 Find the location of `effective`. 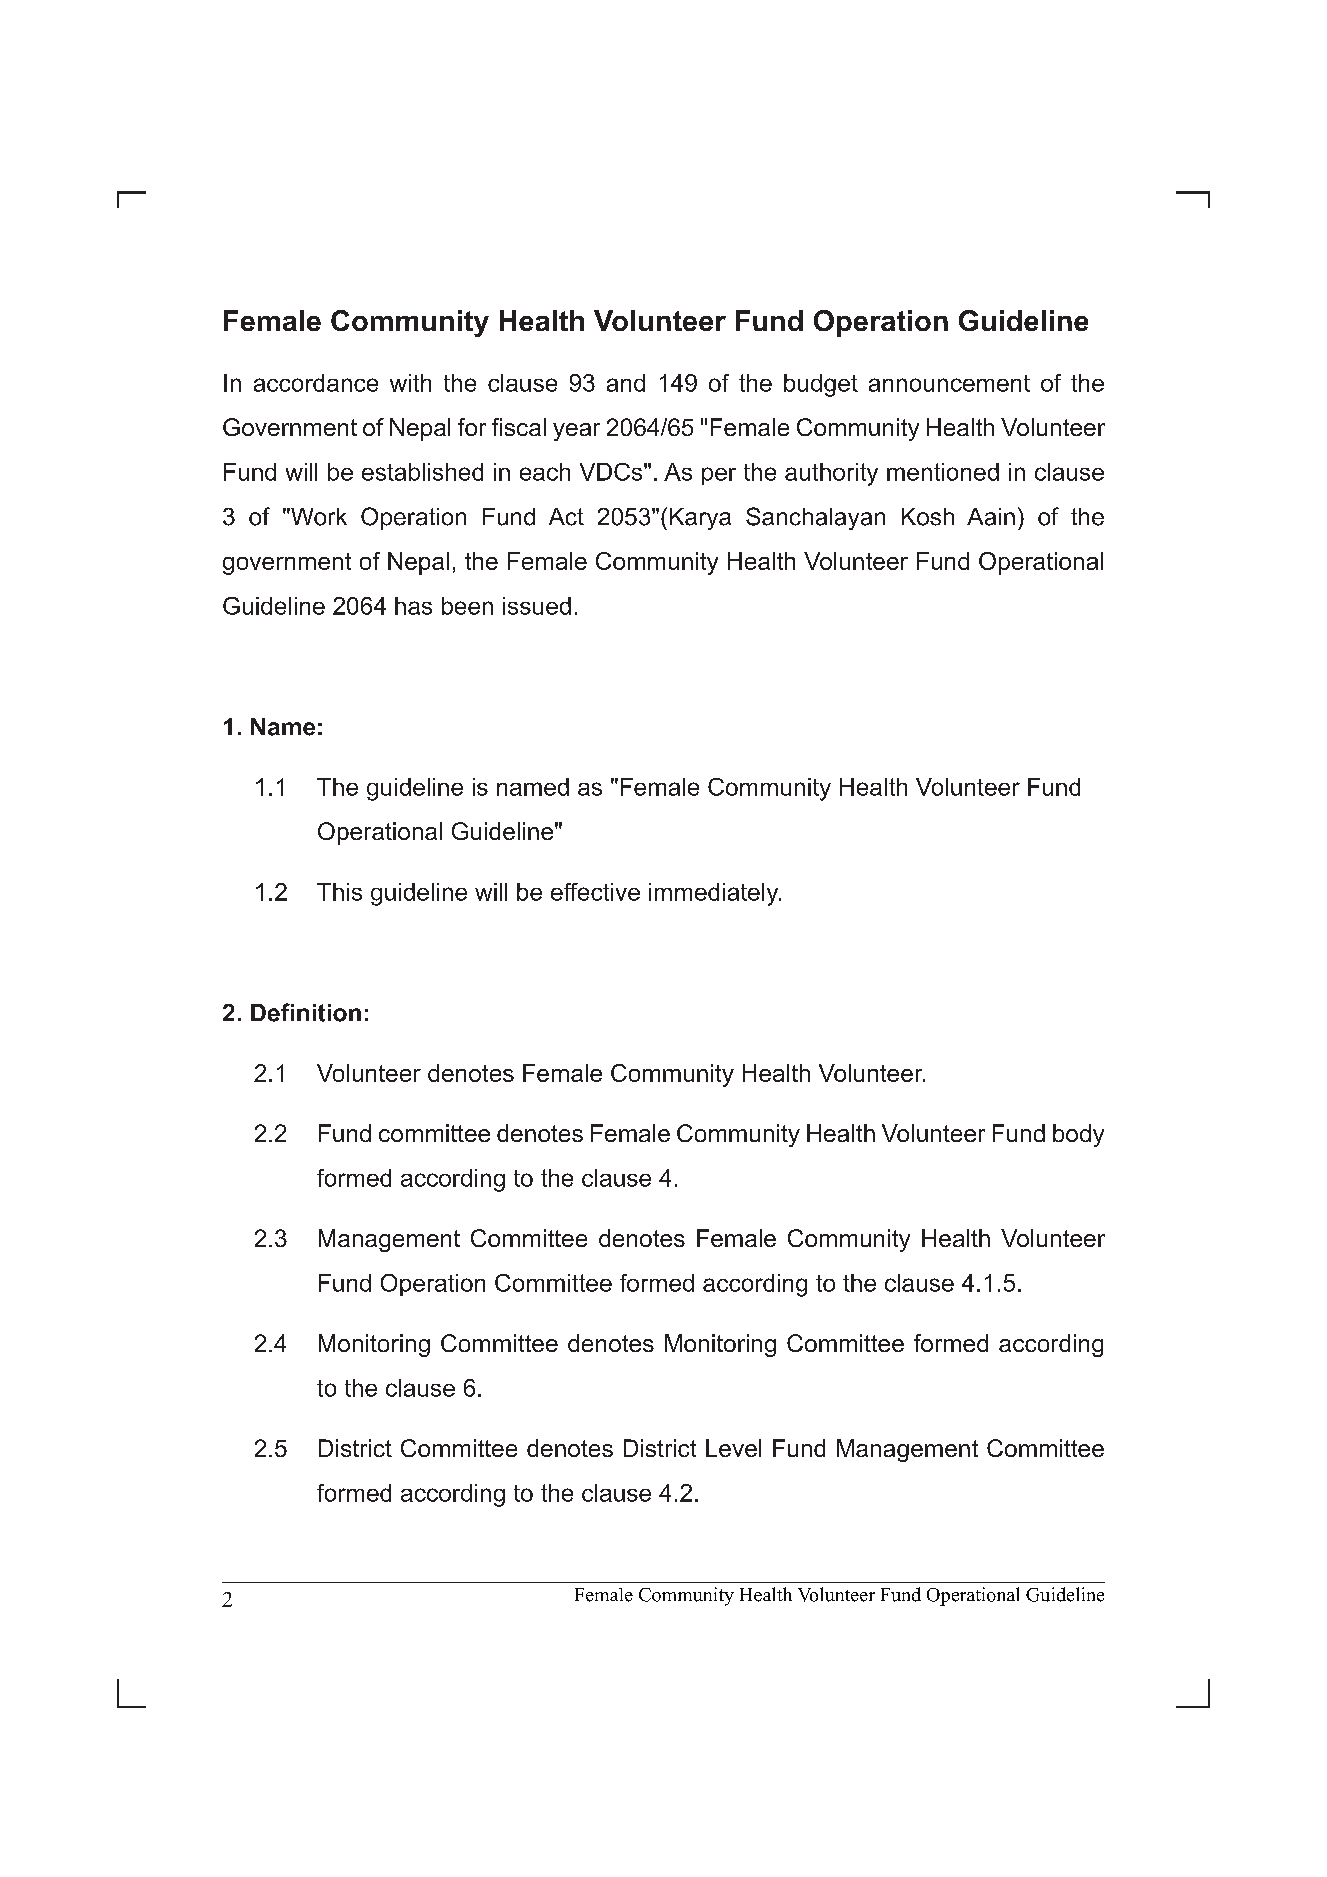

effective is located at coordinates (595, 892).
